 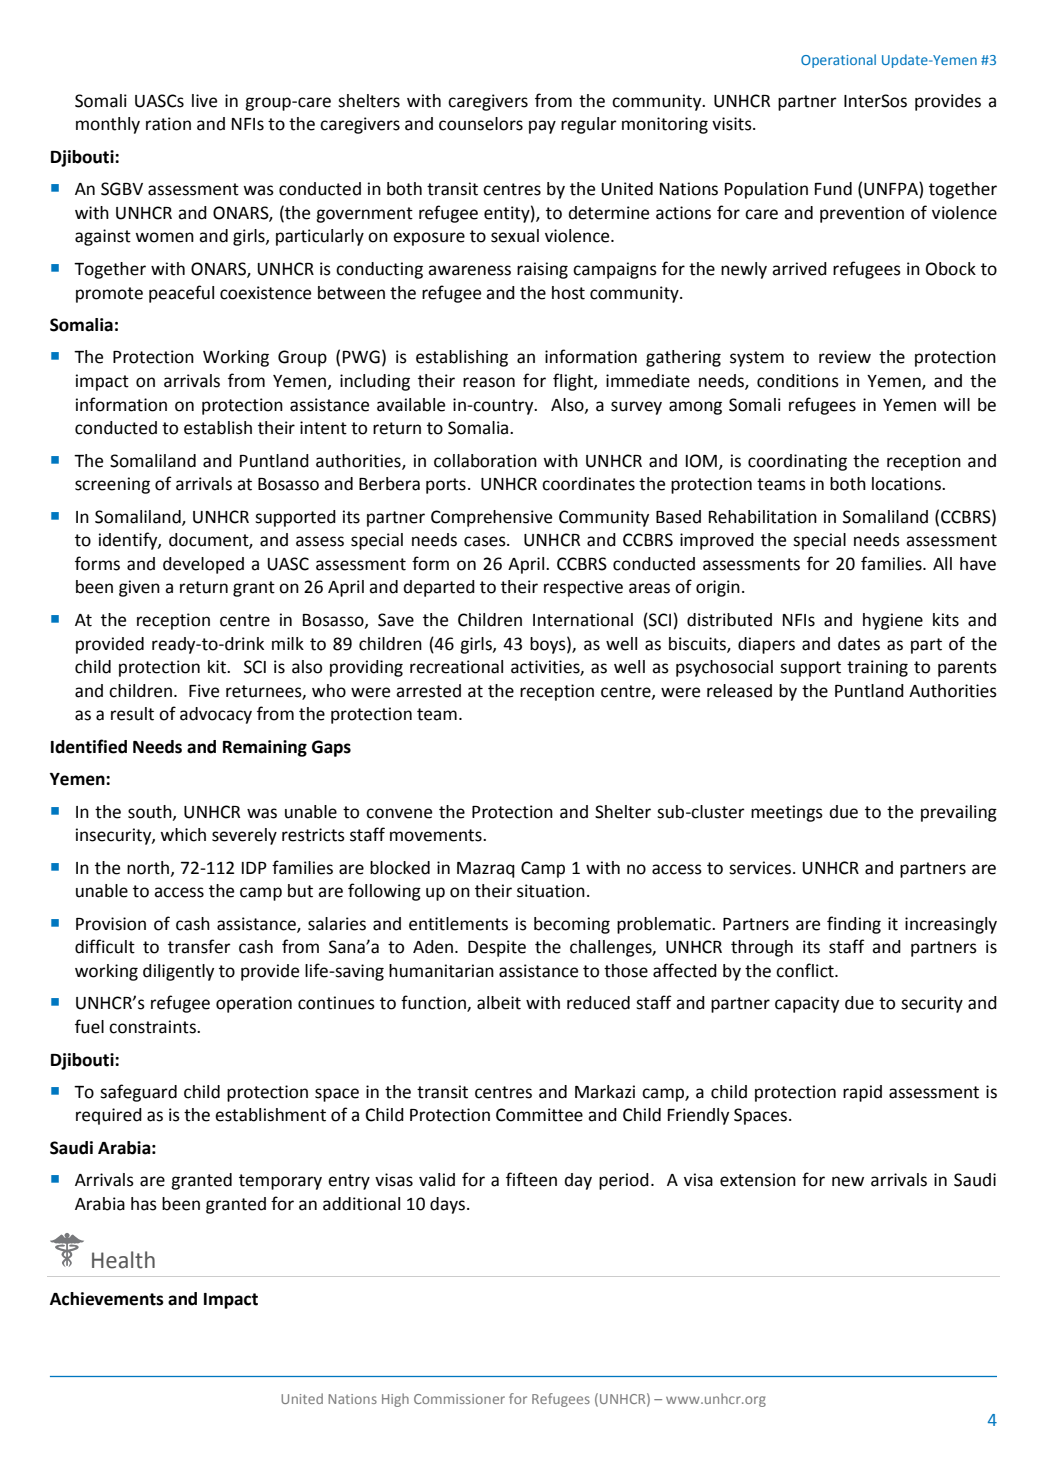 I want to click on Fund, so click(x=833, y=189).
